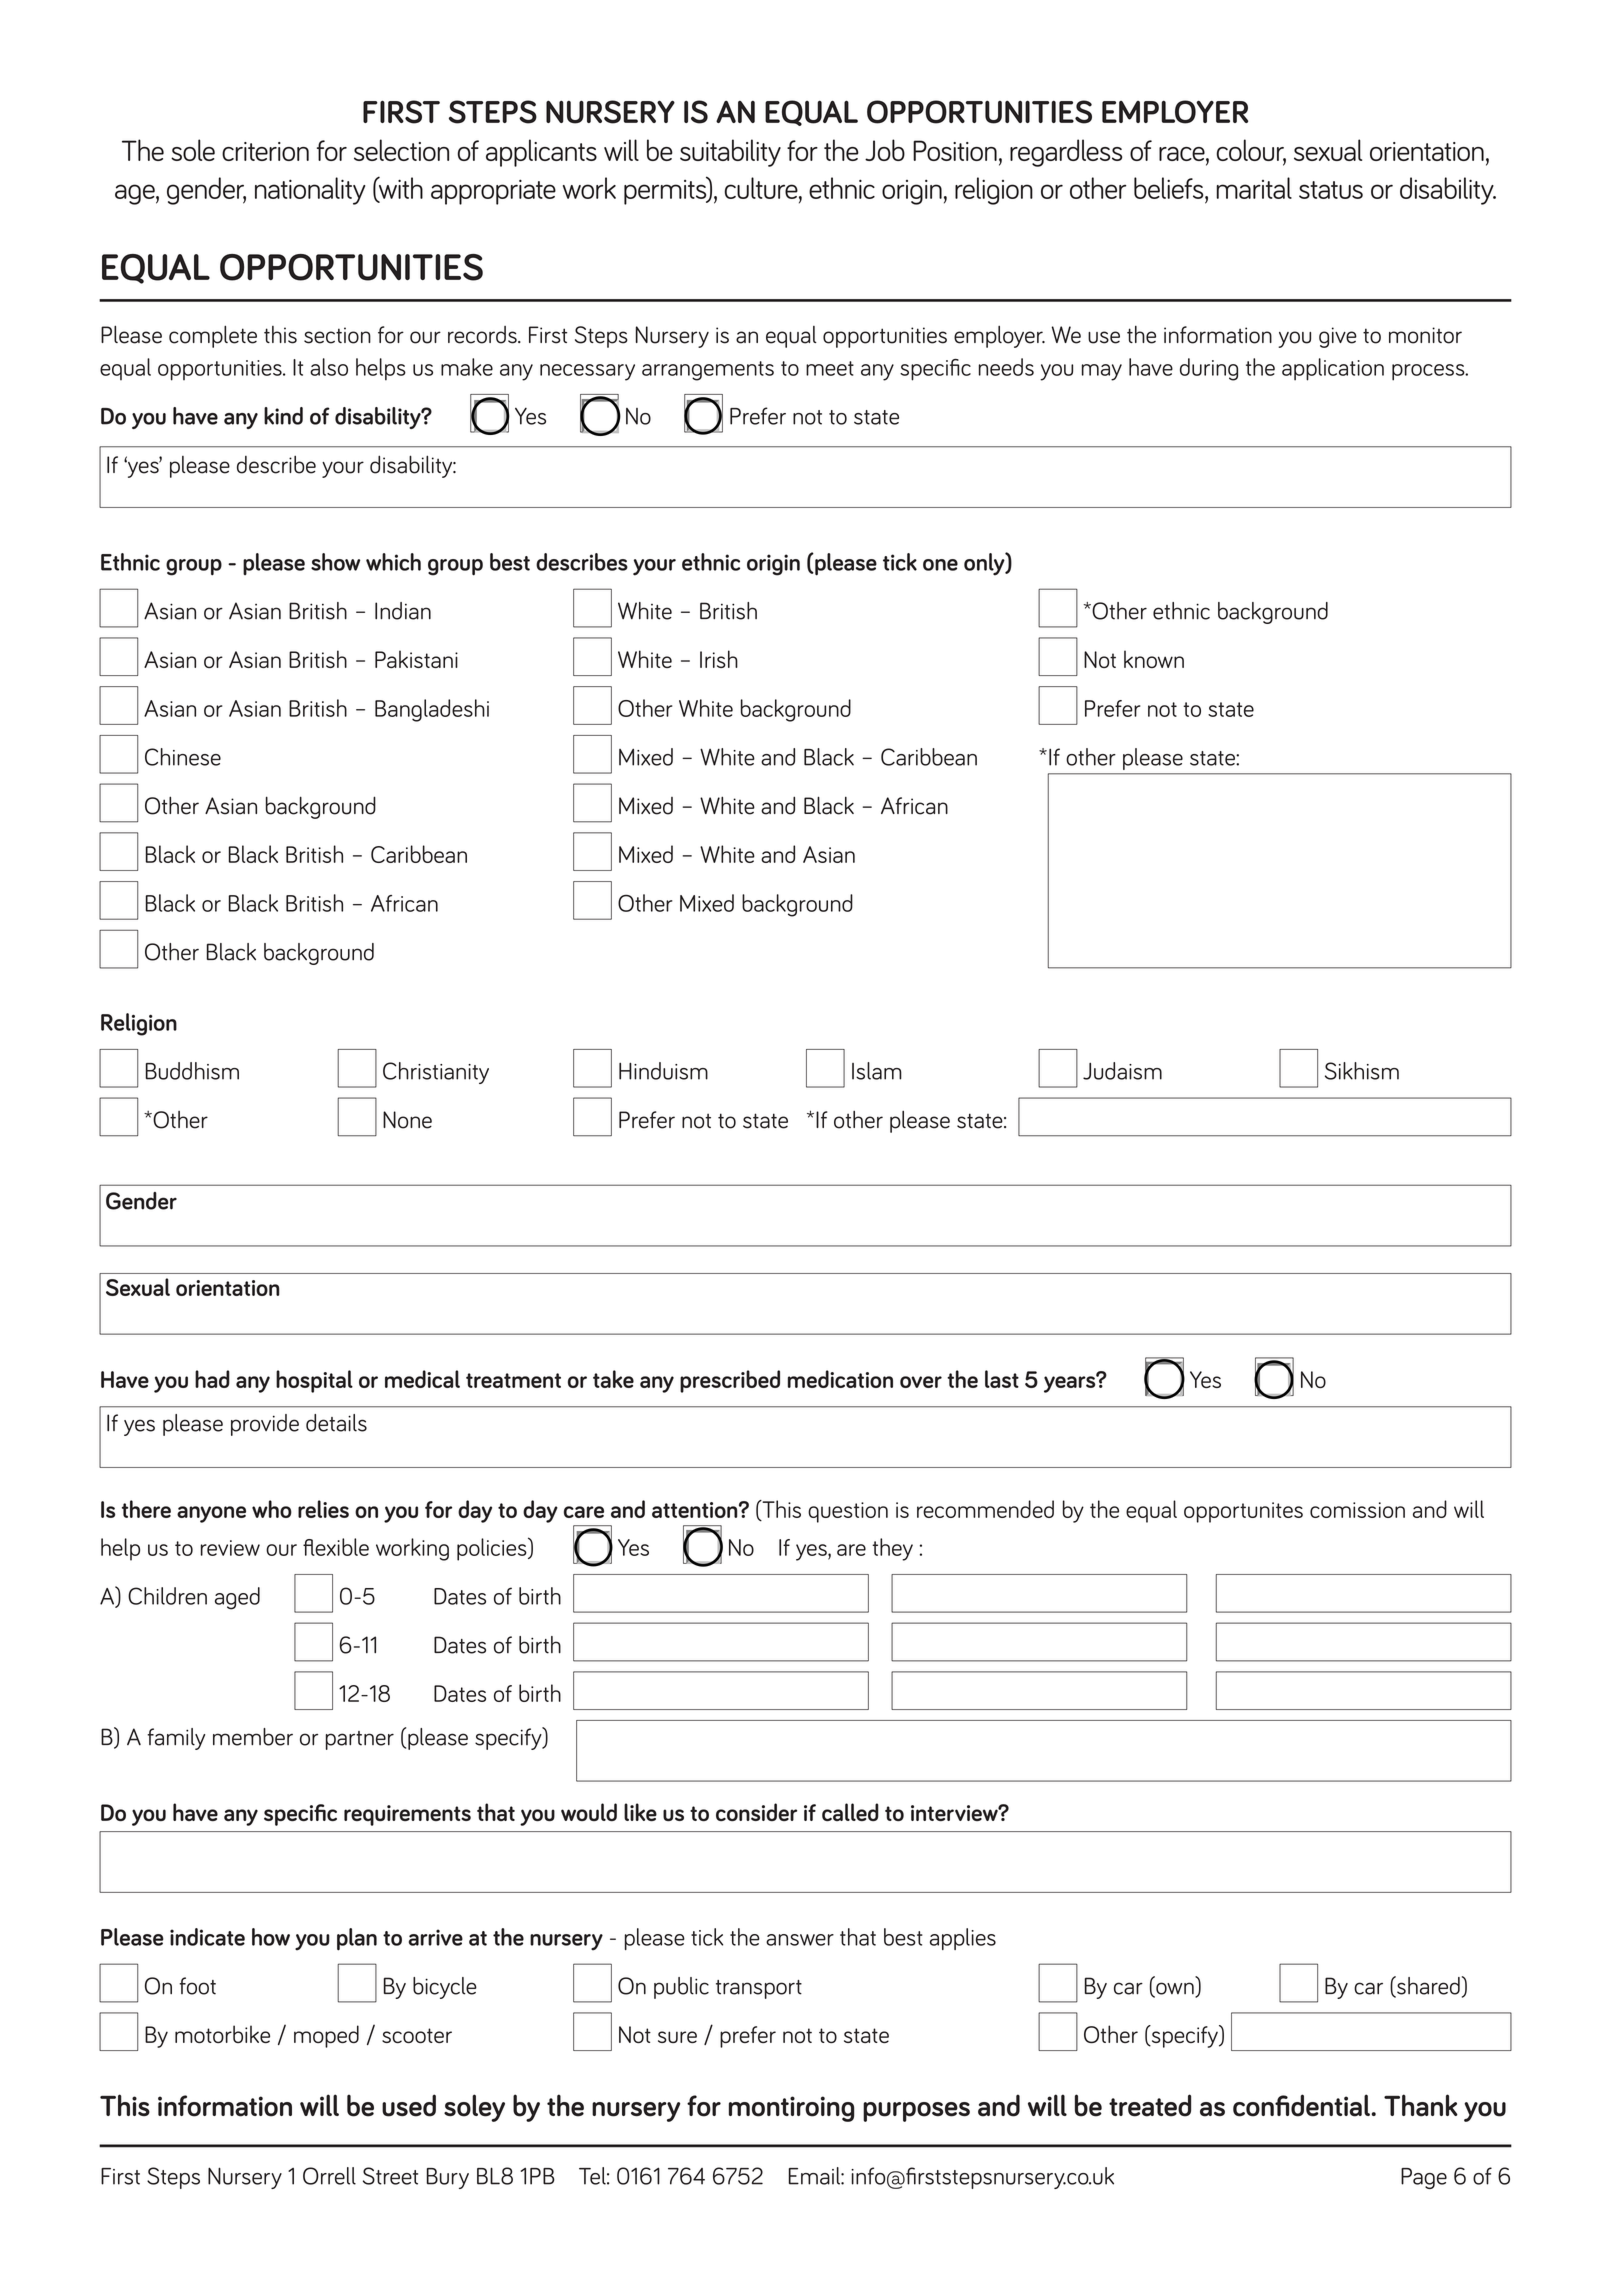 This screenshot has width=1611, height=2279. What do you see at coordinates (719, 659) in the screenshot?
I see `Irish` at bounding box center [719, 659].
